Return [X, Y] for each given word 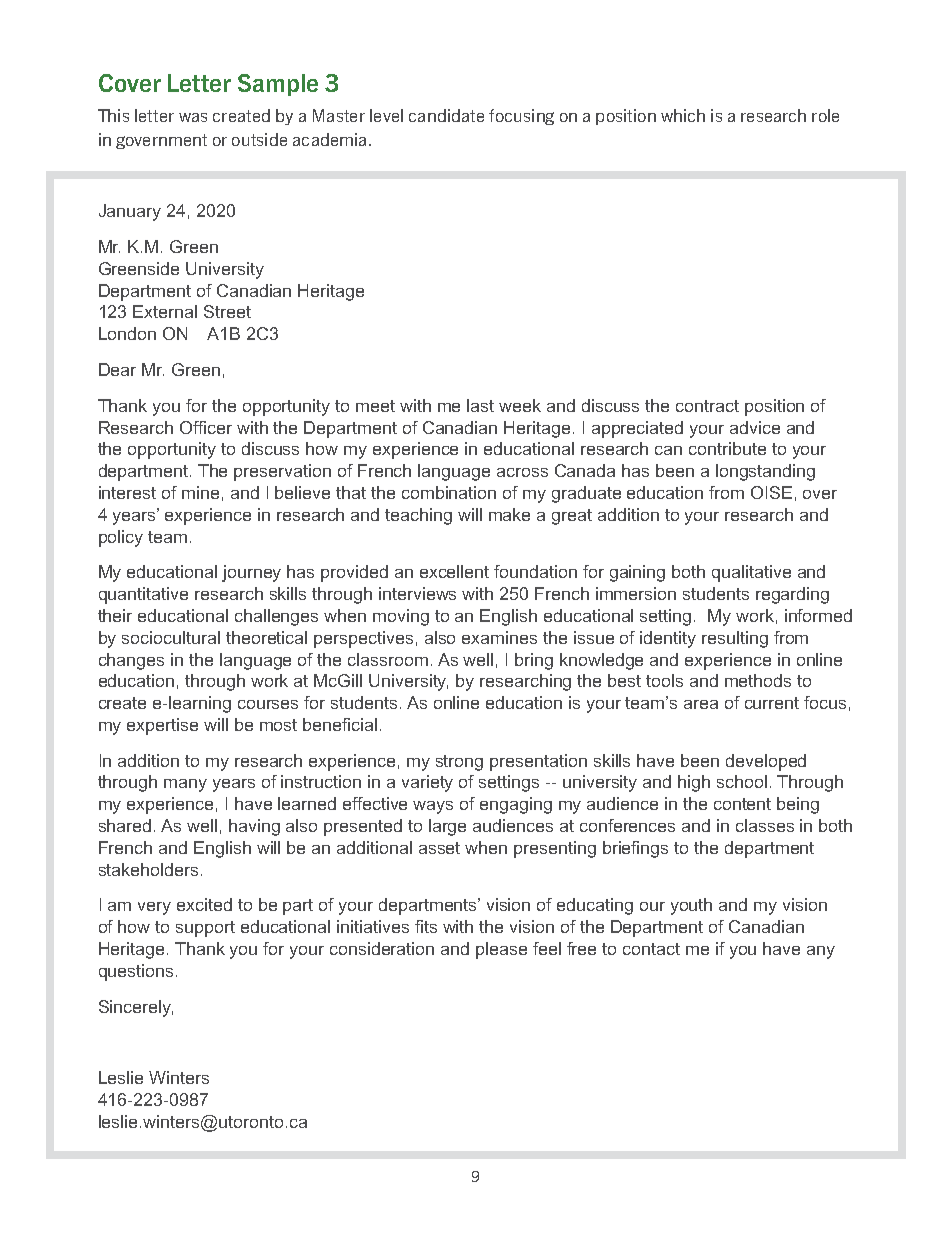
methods [758, 680]
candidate [446, 115]
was [193, 117]
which [683, 115]
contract [707, 406]
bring [534, 661]
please [501, 950]
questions [136, 972]
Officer [206, 427]
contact [651, 949]
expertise [162, 726]
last [480, 405]
